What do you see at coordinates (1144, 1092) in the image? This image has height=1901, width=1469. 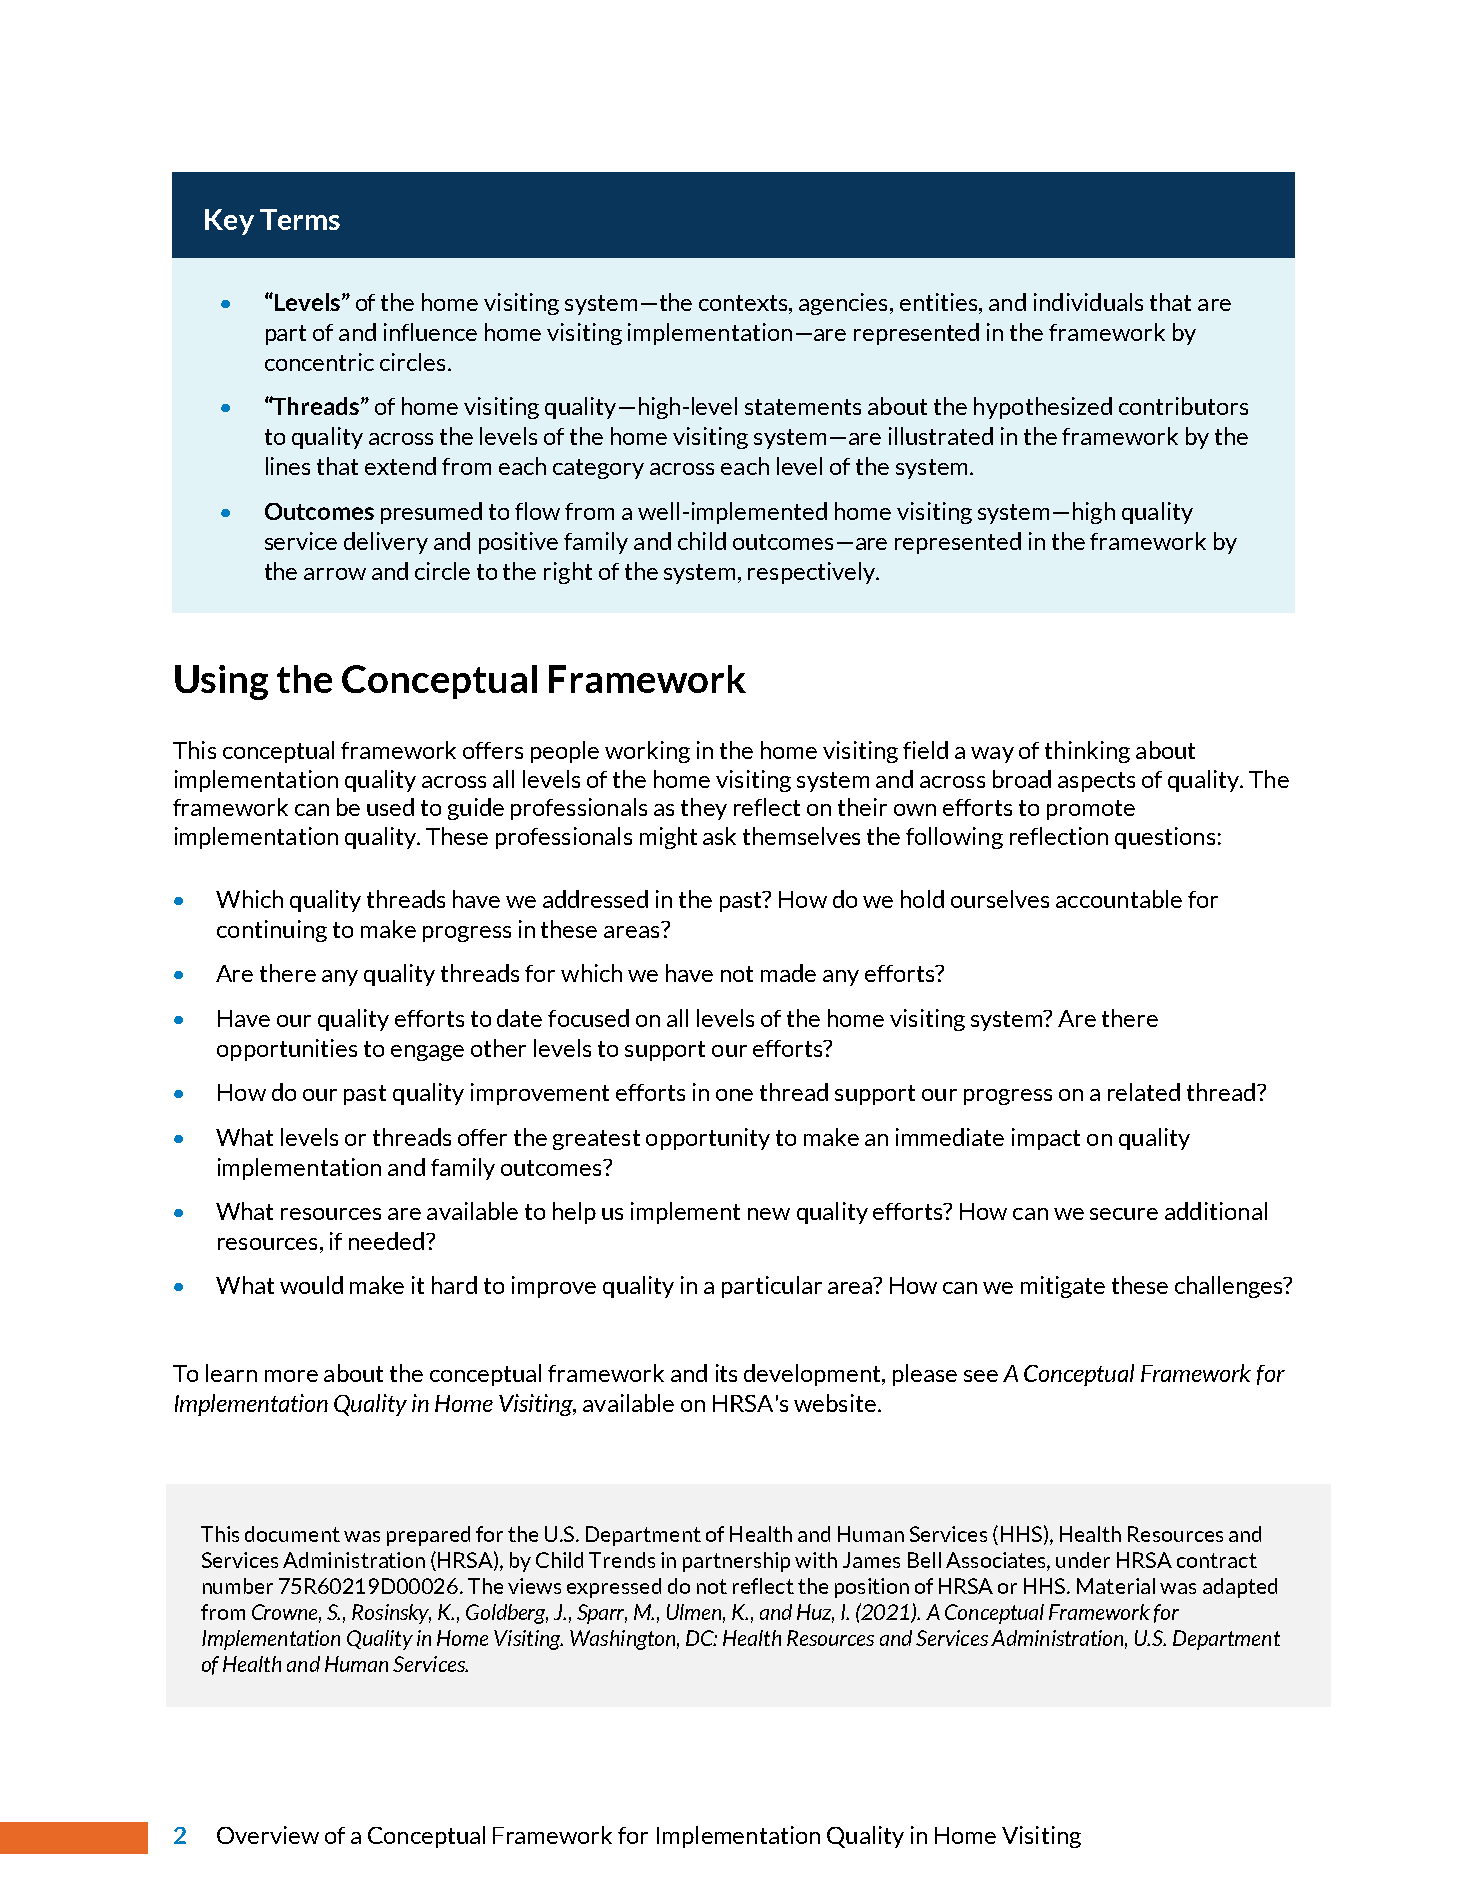 I see `related` at bounding box center [1144, 1092].
